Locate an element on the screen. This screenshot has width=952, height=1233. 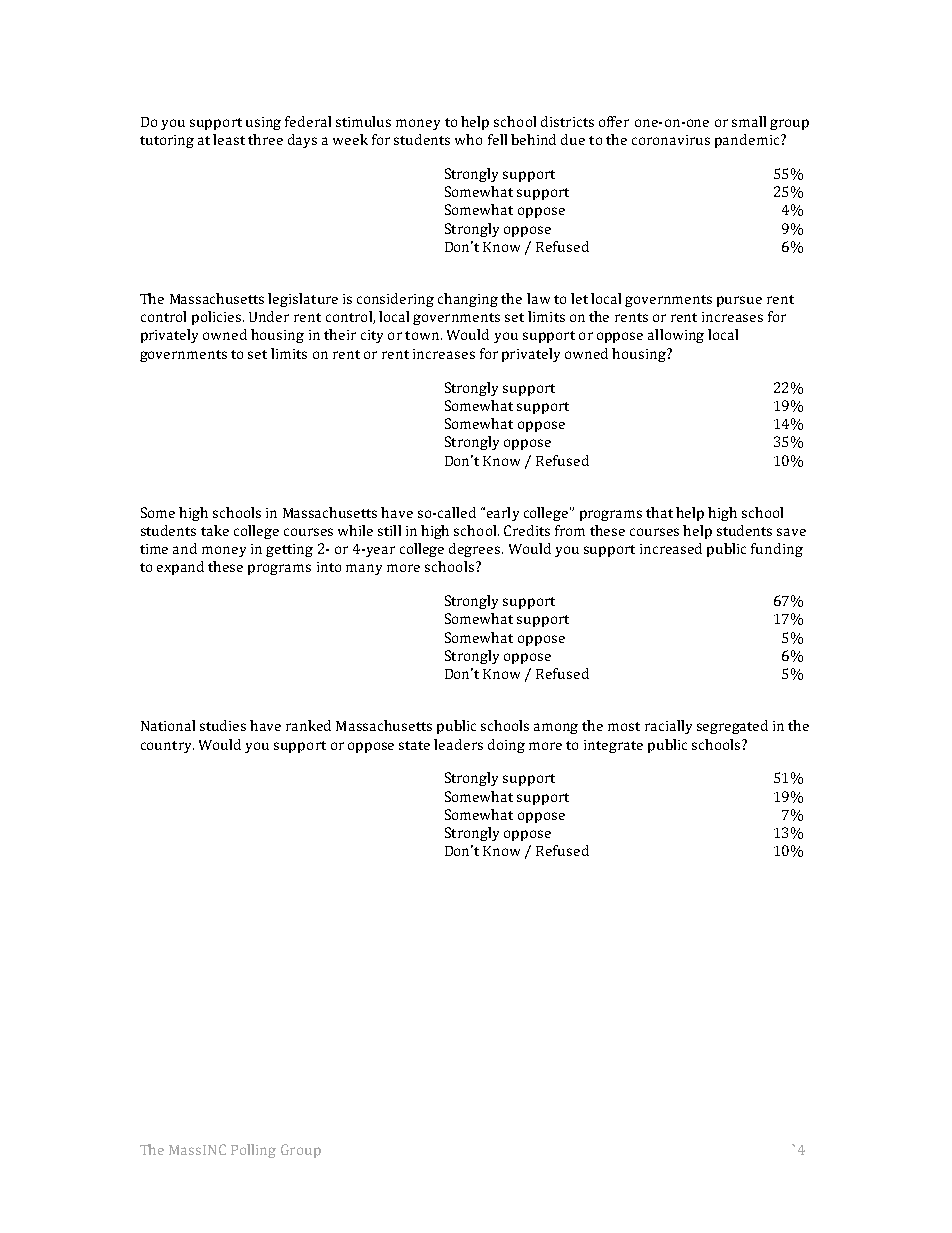
least is located at coordinates (229, 139).
